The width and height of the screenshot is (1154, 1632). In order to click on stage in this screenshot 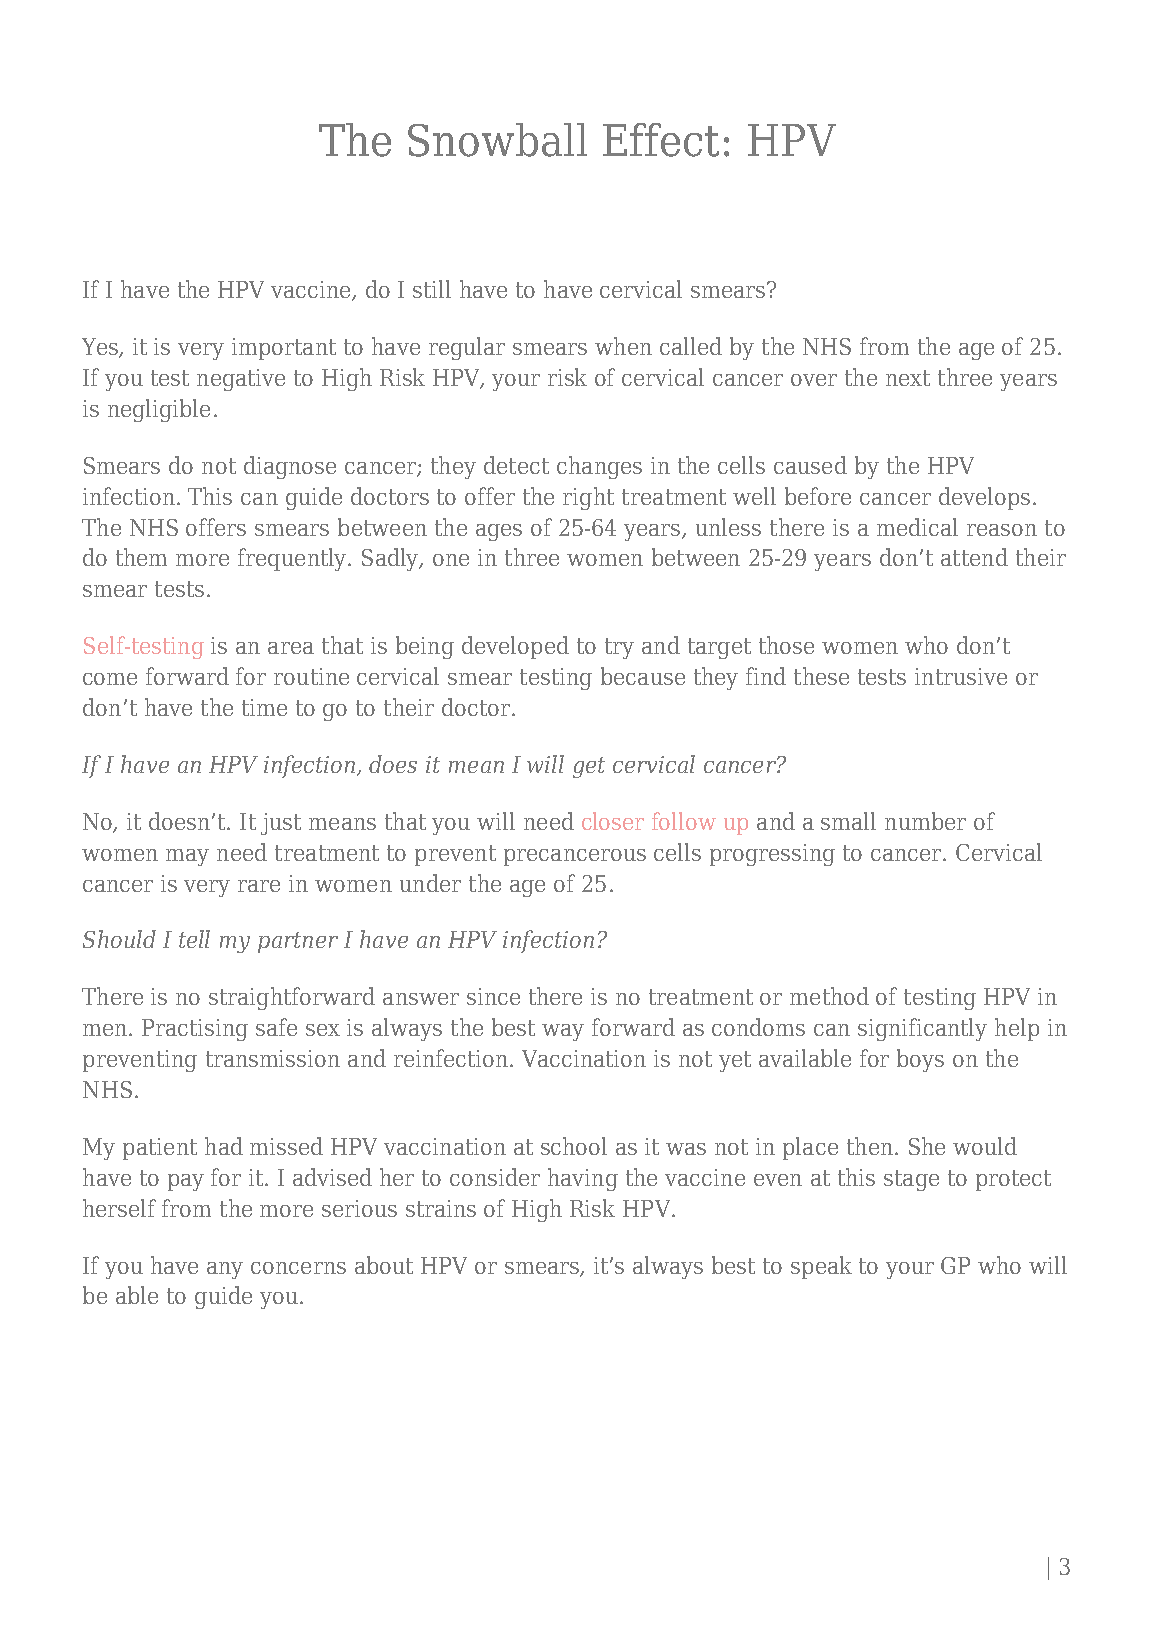, I will do `click(911, 1180)`.
